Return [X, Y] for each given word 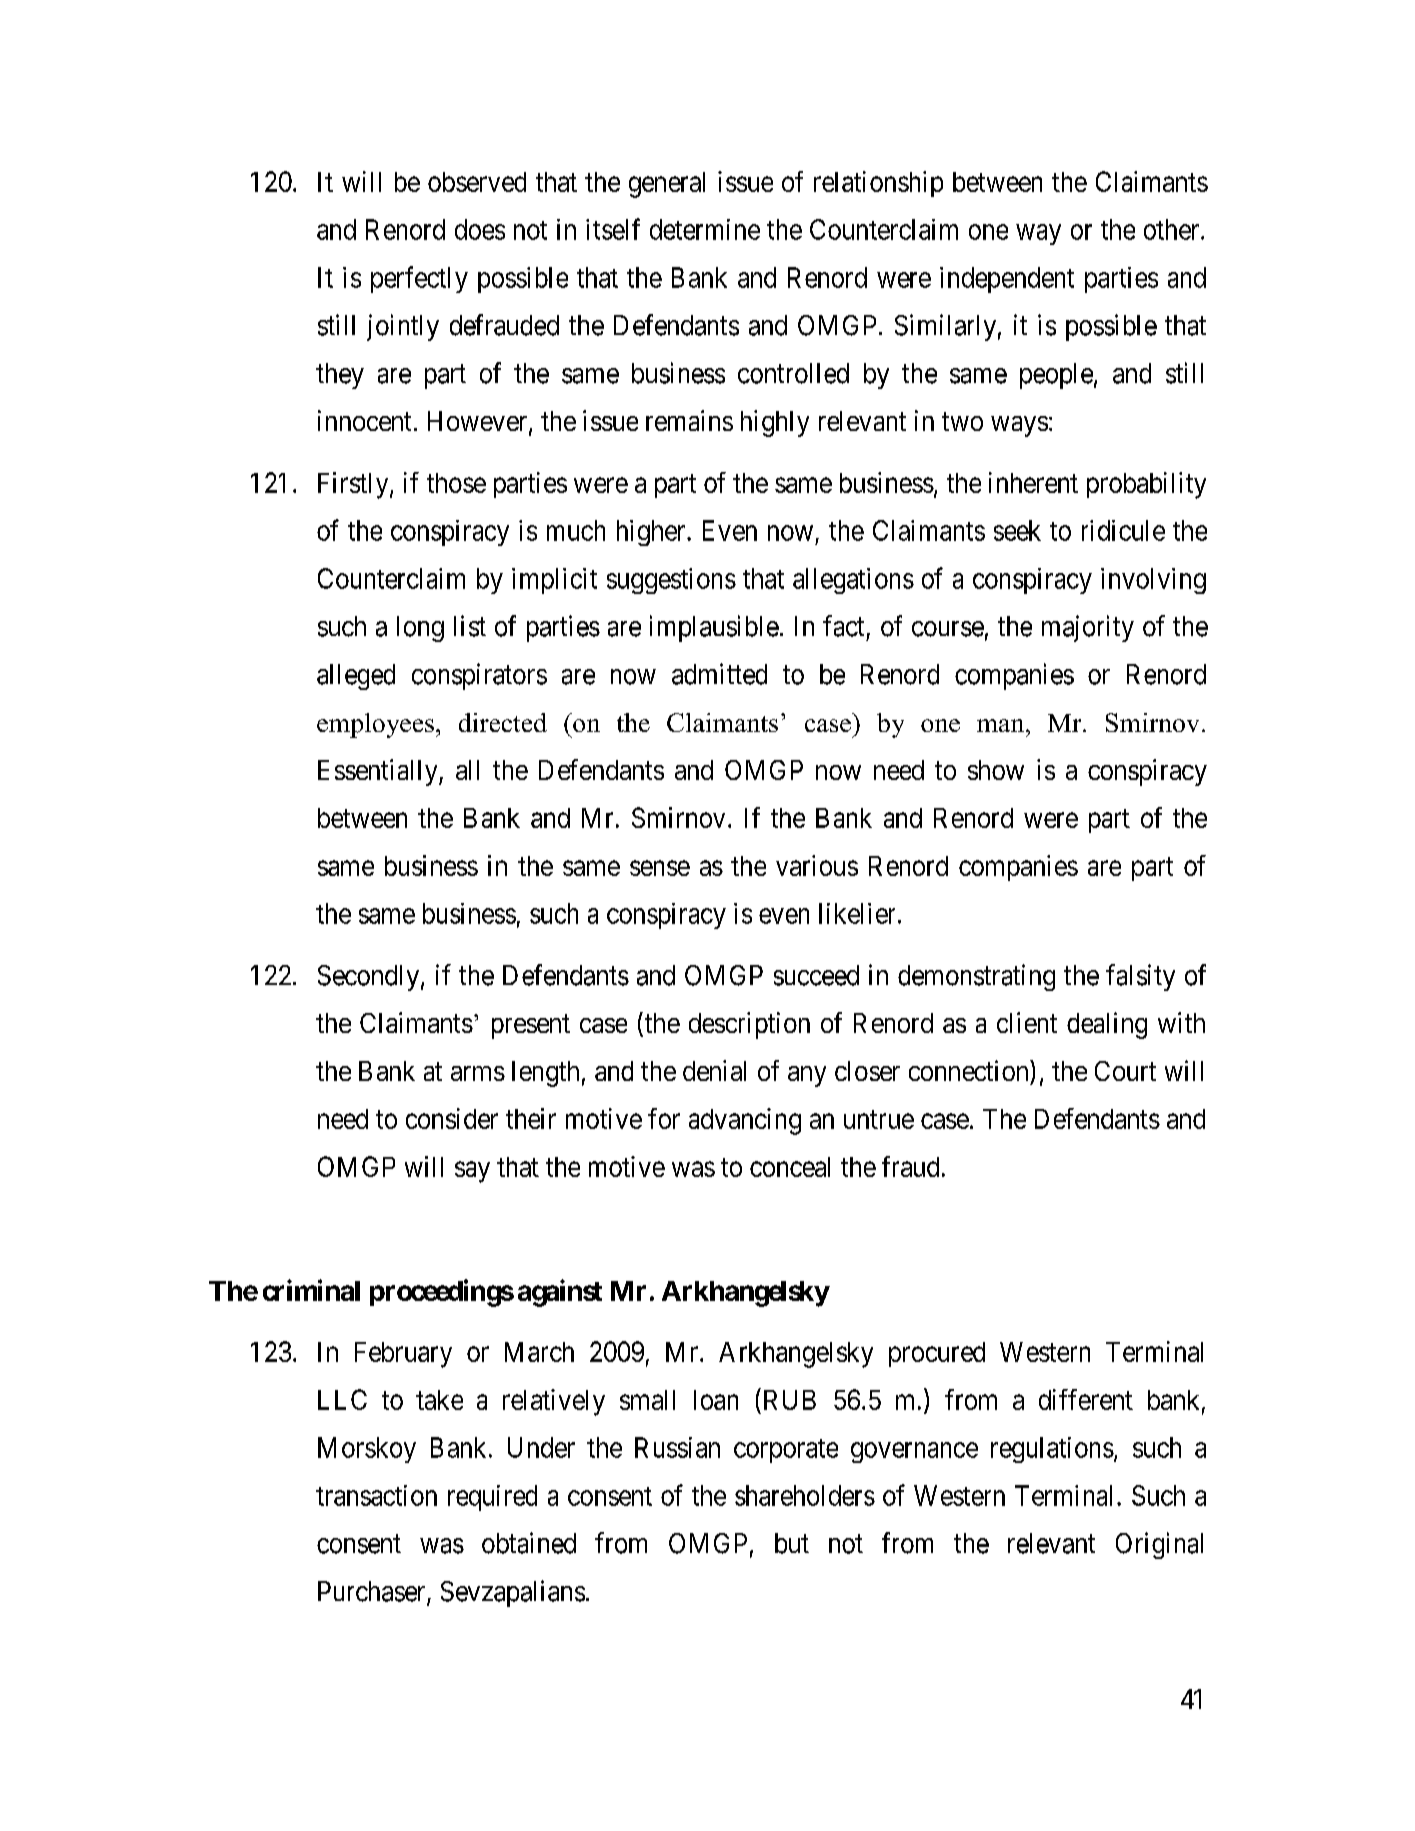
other [1173, 229]
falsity [1140, 977]
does [480, 229]
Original [1159, 1545]
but [792, 1543]
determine [705, 229]
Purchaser [373, 1592]
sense [660, 868]
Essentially [379, 772]
